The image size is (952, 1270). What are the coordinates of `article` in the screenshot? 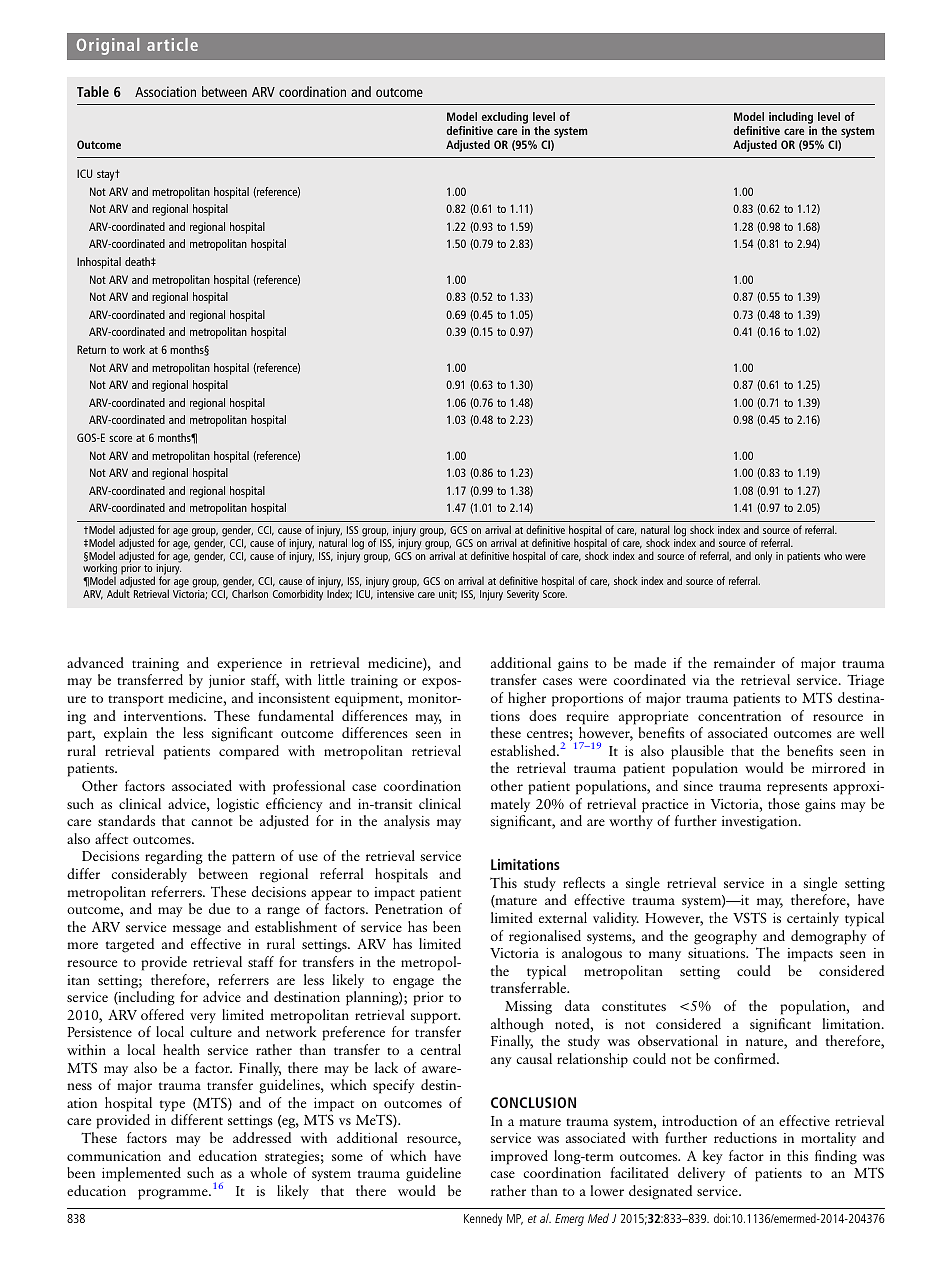 It's located at (172, 44).
